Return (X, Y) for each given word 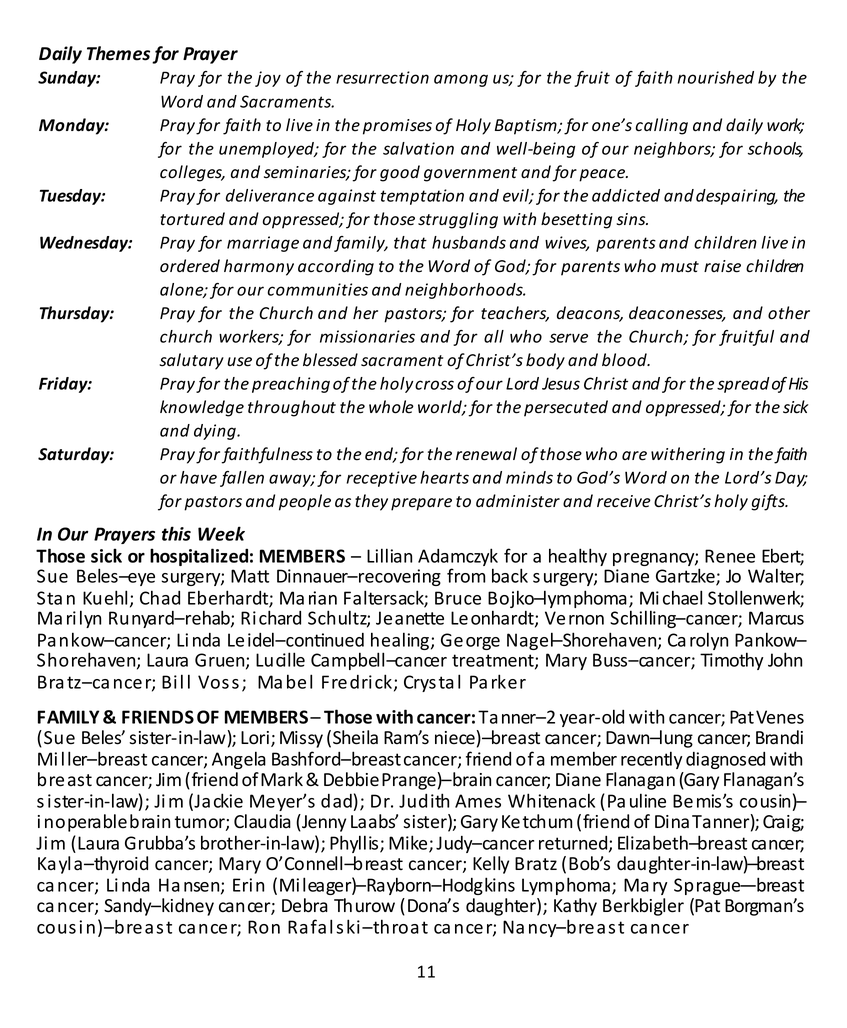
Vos (213, 682)
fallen (242, 479)
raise (722, 266)
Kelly (491, 865)
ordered (190, 266)
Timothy (731, 661)
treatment (494, 661)
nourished (716, 77)
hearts (444, 477)
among (461, 80)
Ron (264, 927)
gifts (769, 502)
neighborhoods (465, 291)
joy (268, 79)
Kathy (575, 907)
